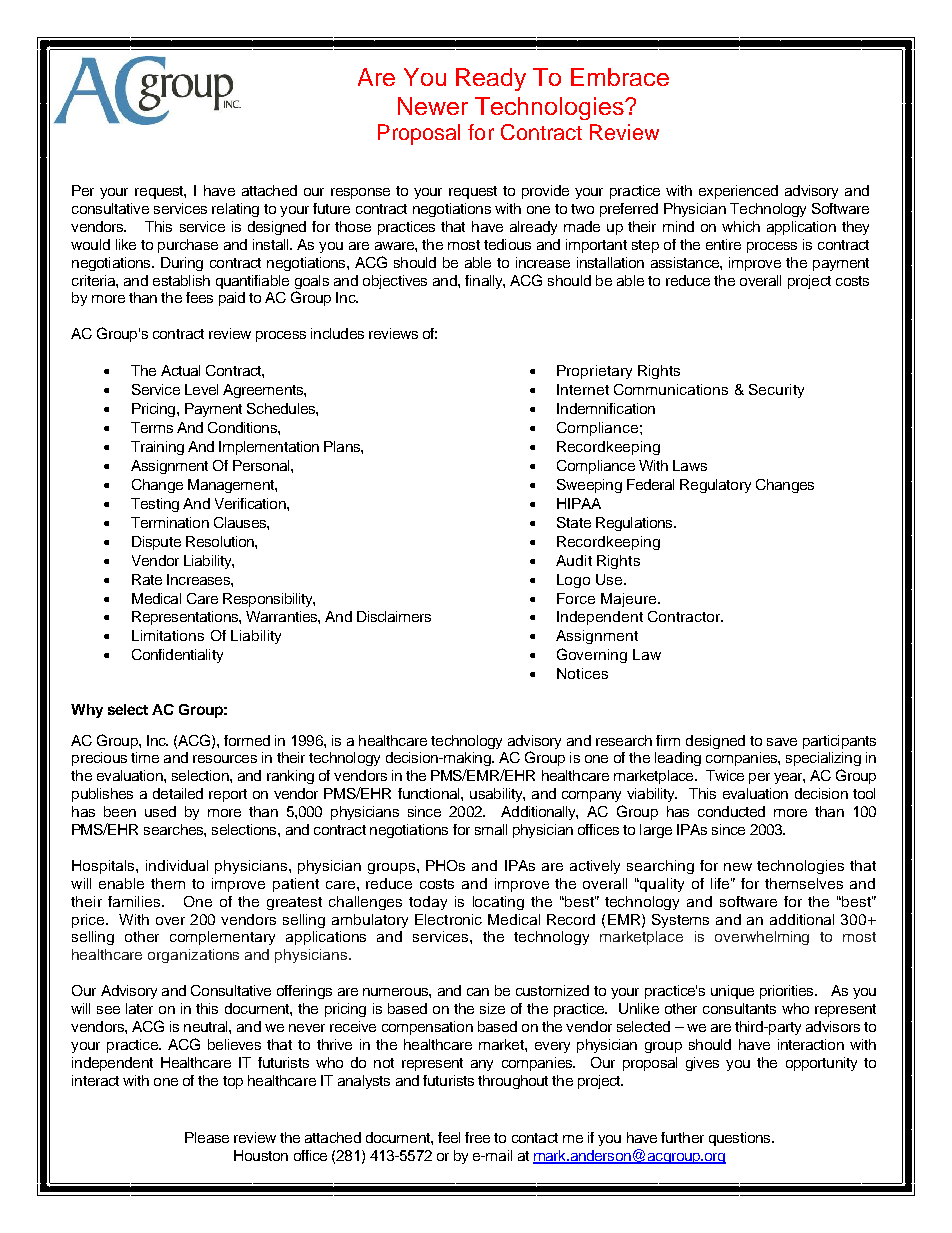 The height and width of the document is (1233, 952). Describe the element at coordinates (741, 1139) in the document. I see `questions` at that location.
